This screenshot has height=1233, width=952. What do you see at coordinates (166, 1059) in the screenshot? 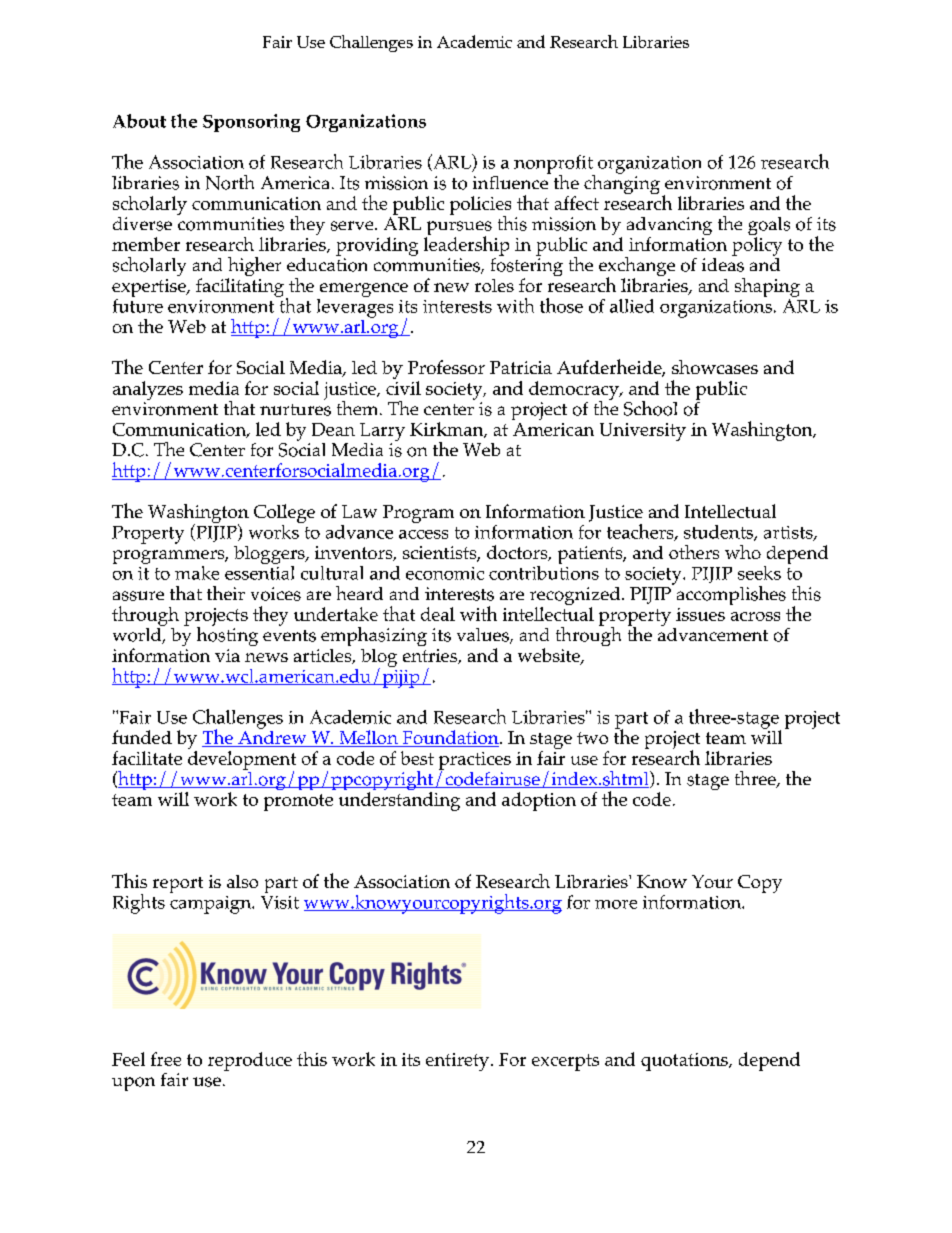
I see `free` at bounding box center [166, 1059].
